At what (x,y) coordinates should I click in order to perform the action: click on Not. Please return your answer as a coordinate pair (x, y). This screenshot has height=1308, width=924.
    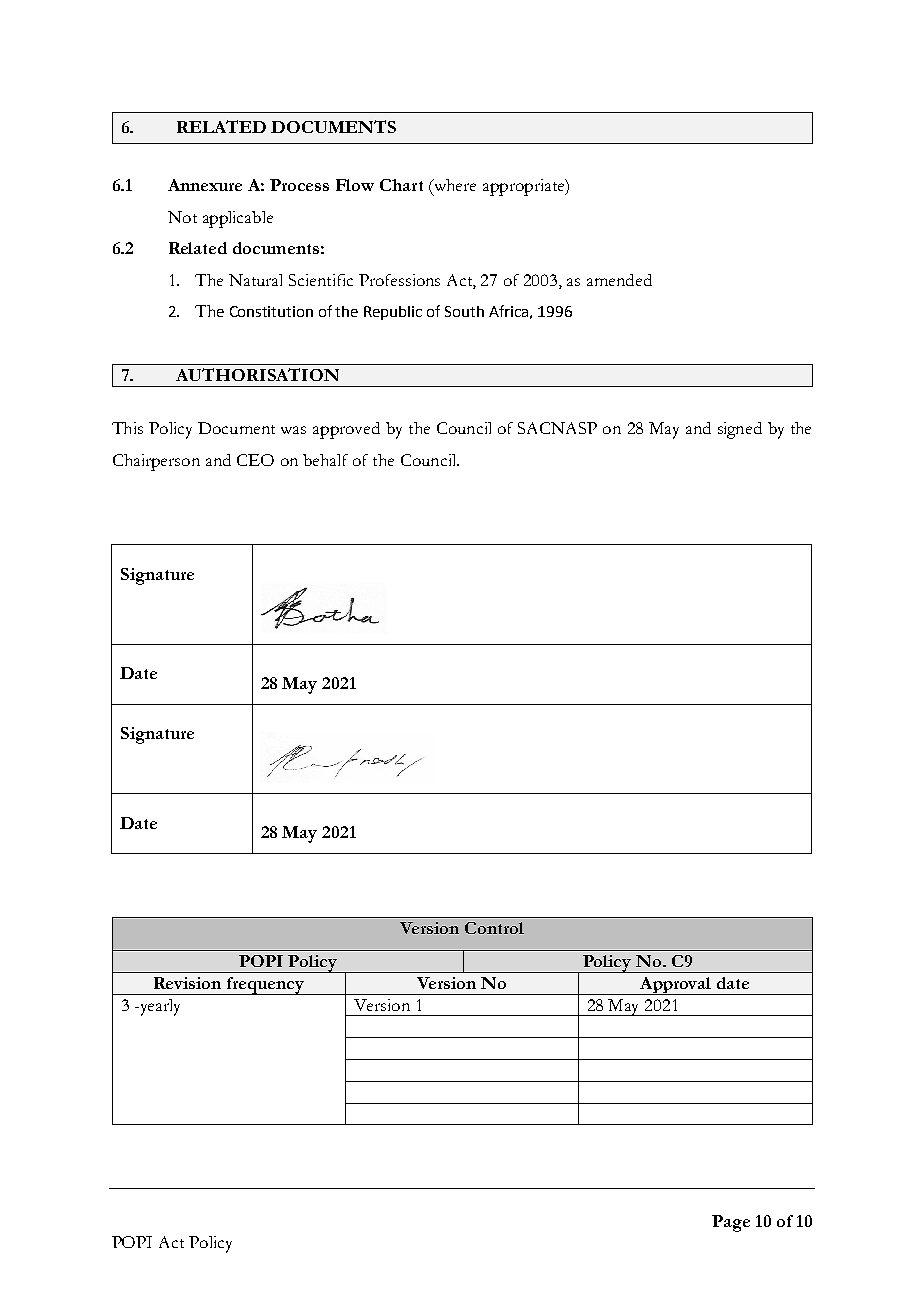
    Looking at the image, I should click on (182, 217).
